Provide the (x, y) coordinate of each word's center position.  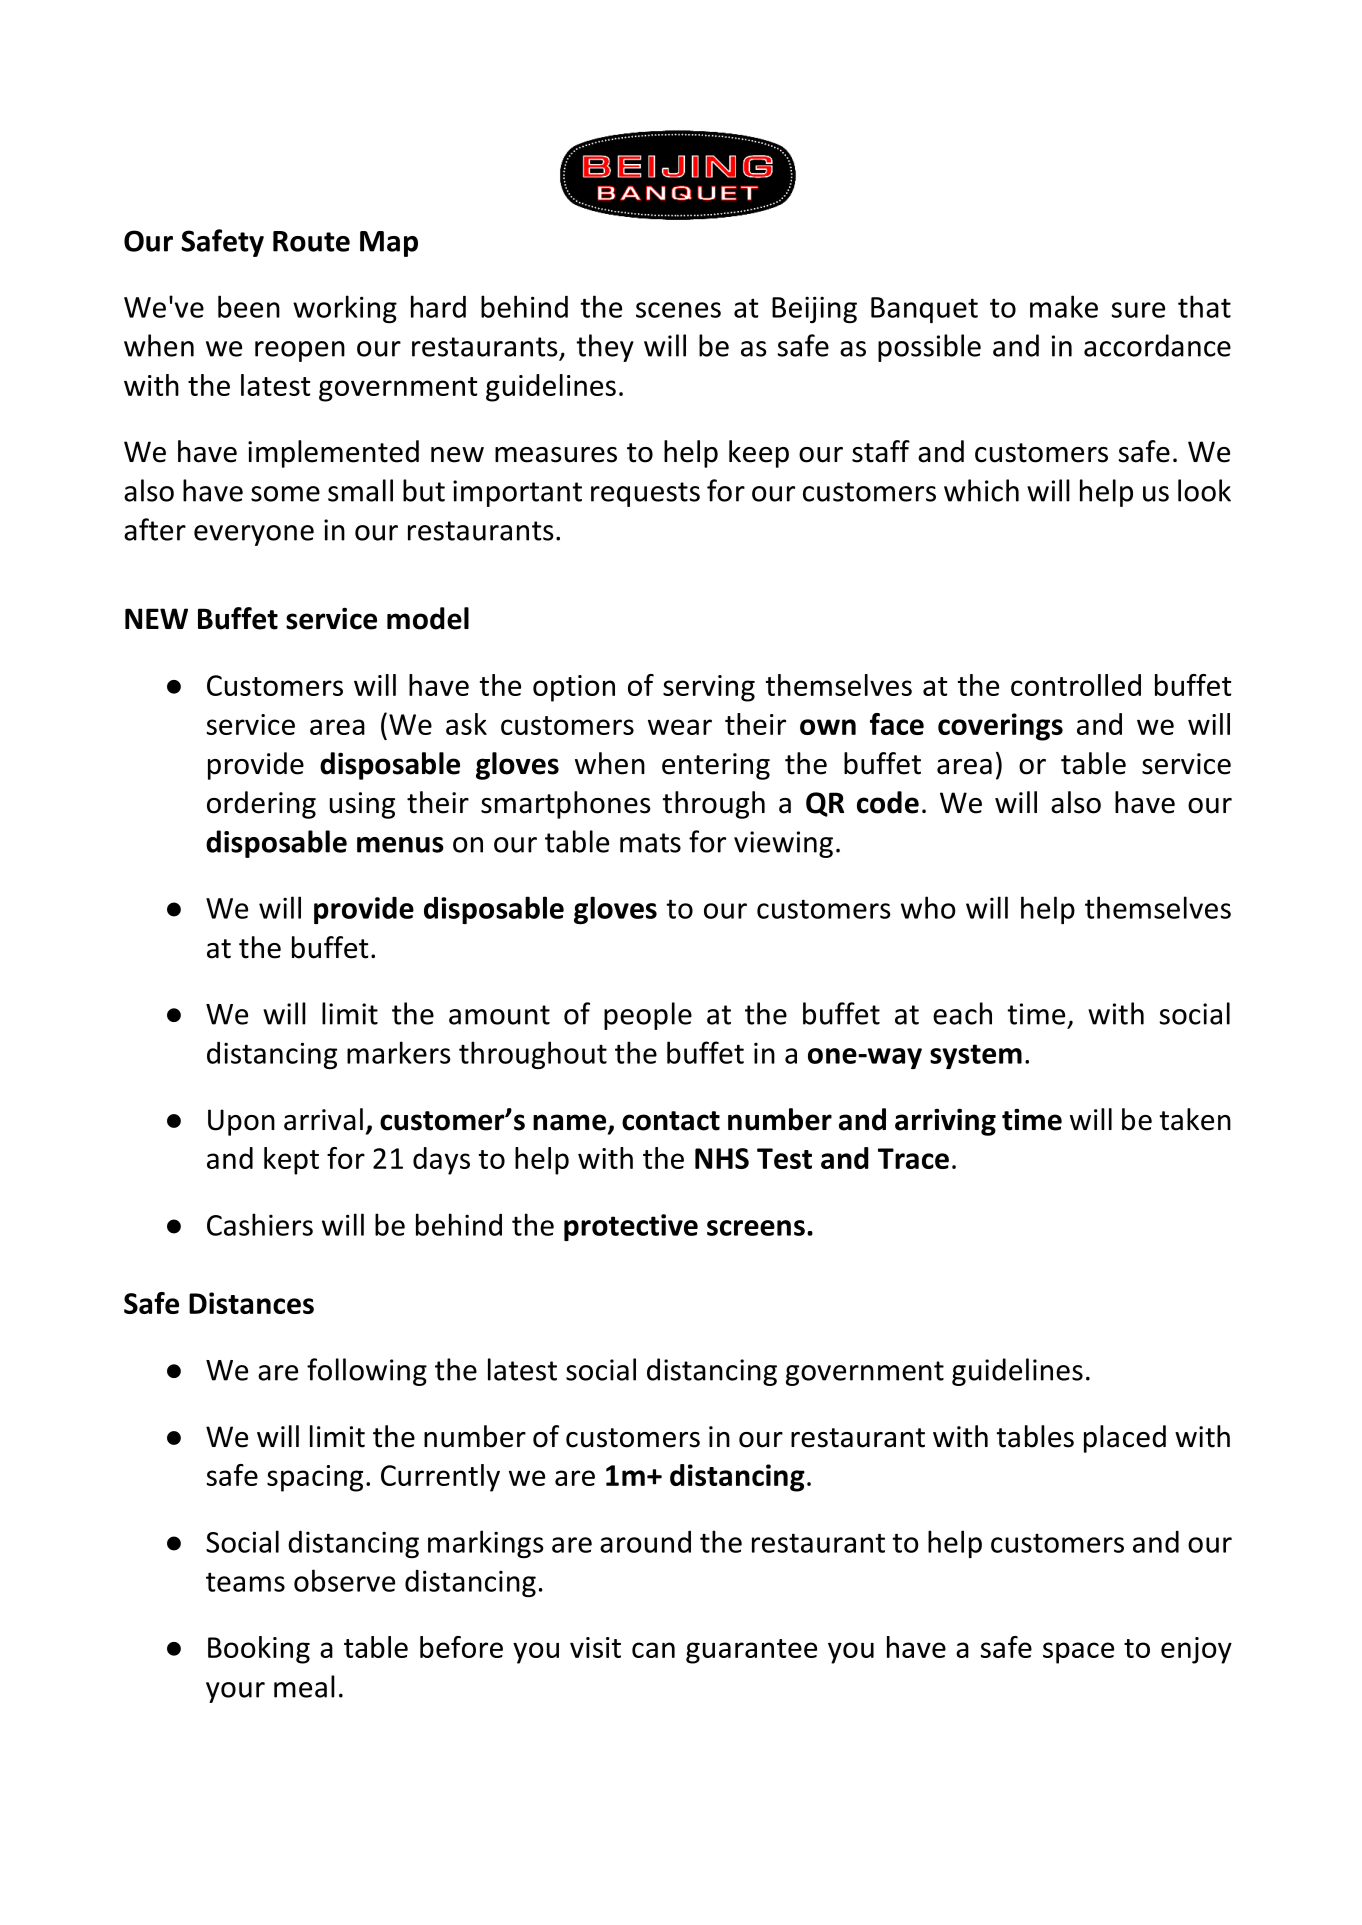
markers (399, 1052)
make (1064, 306)
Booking (259, 1650)
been (249, 306)
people (648, 1016)
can (653, 1650)
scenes (678, 310)
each (962, 1013)
